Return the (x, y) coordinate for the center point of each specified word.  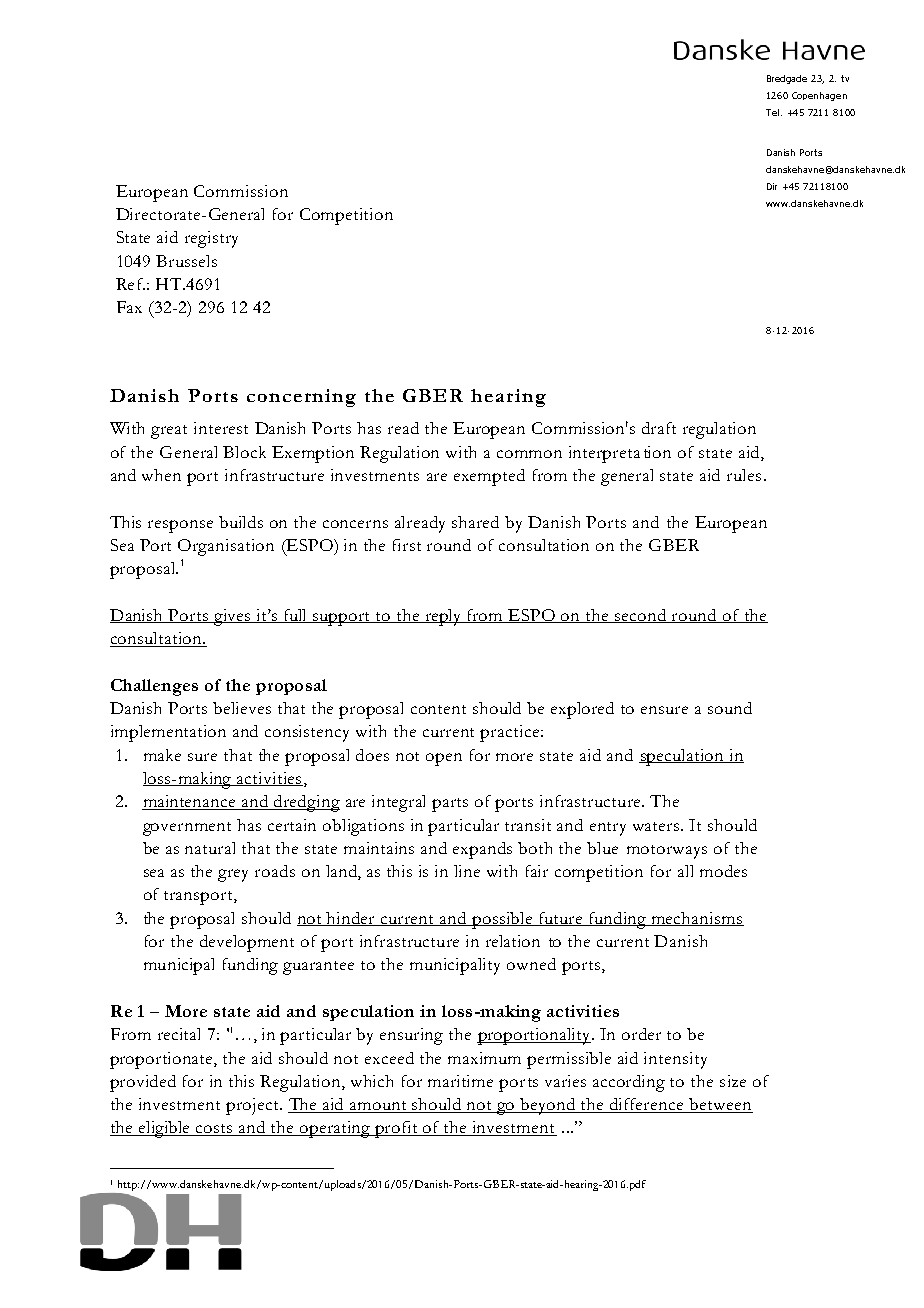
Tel (772, 112)
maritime (460, 1081)
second (641, 616)
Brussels (186, 261)
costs (215, 1130)
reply (443, 617)
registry (211, 239)
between (720, 1105)
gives (232, 617)
